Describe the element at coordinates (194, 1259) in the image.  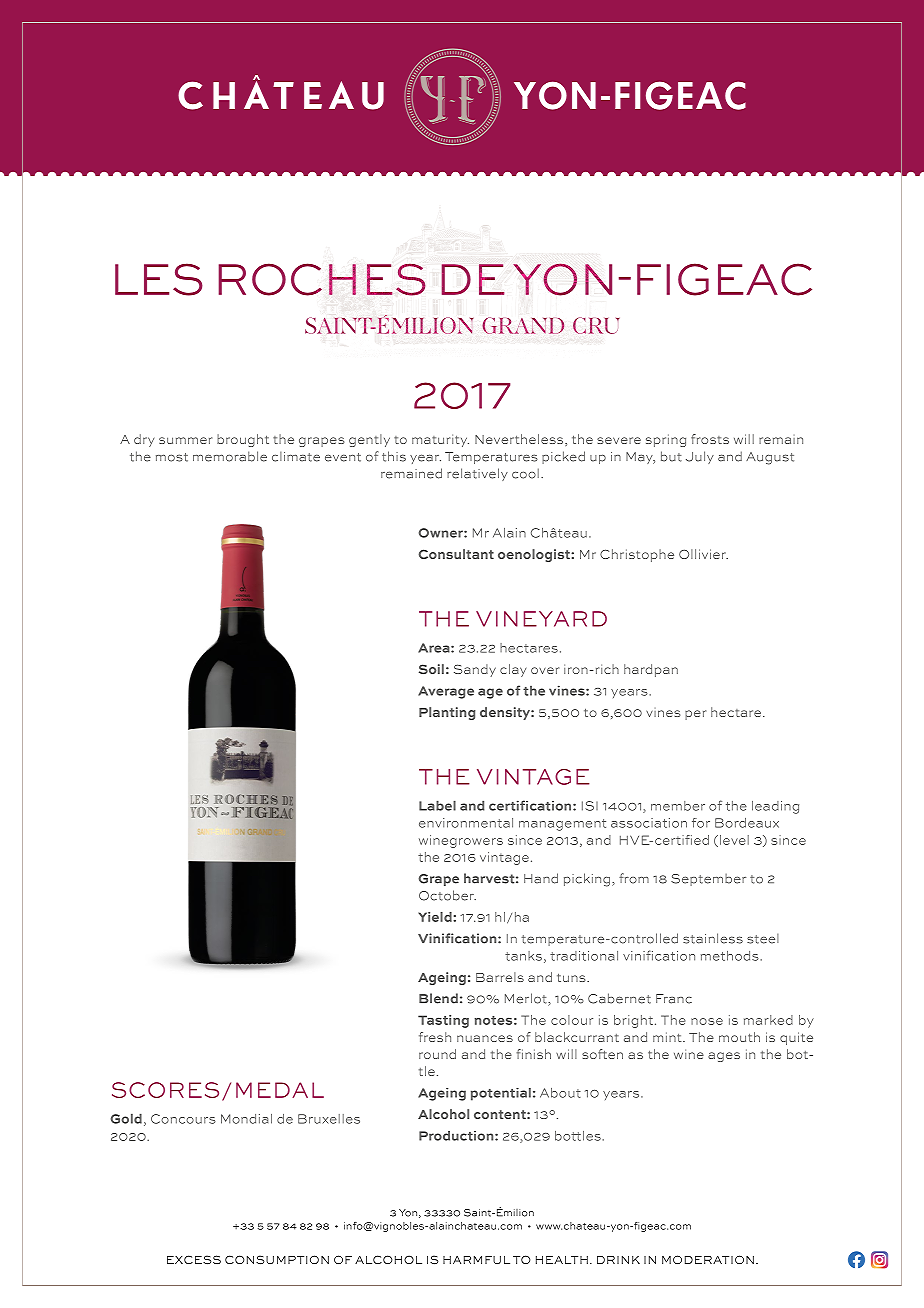
I see `EXCESS` at that location.
